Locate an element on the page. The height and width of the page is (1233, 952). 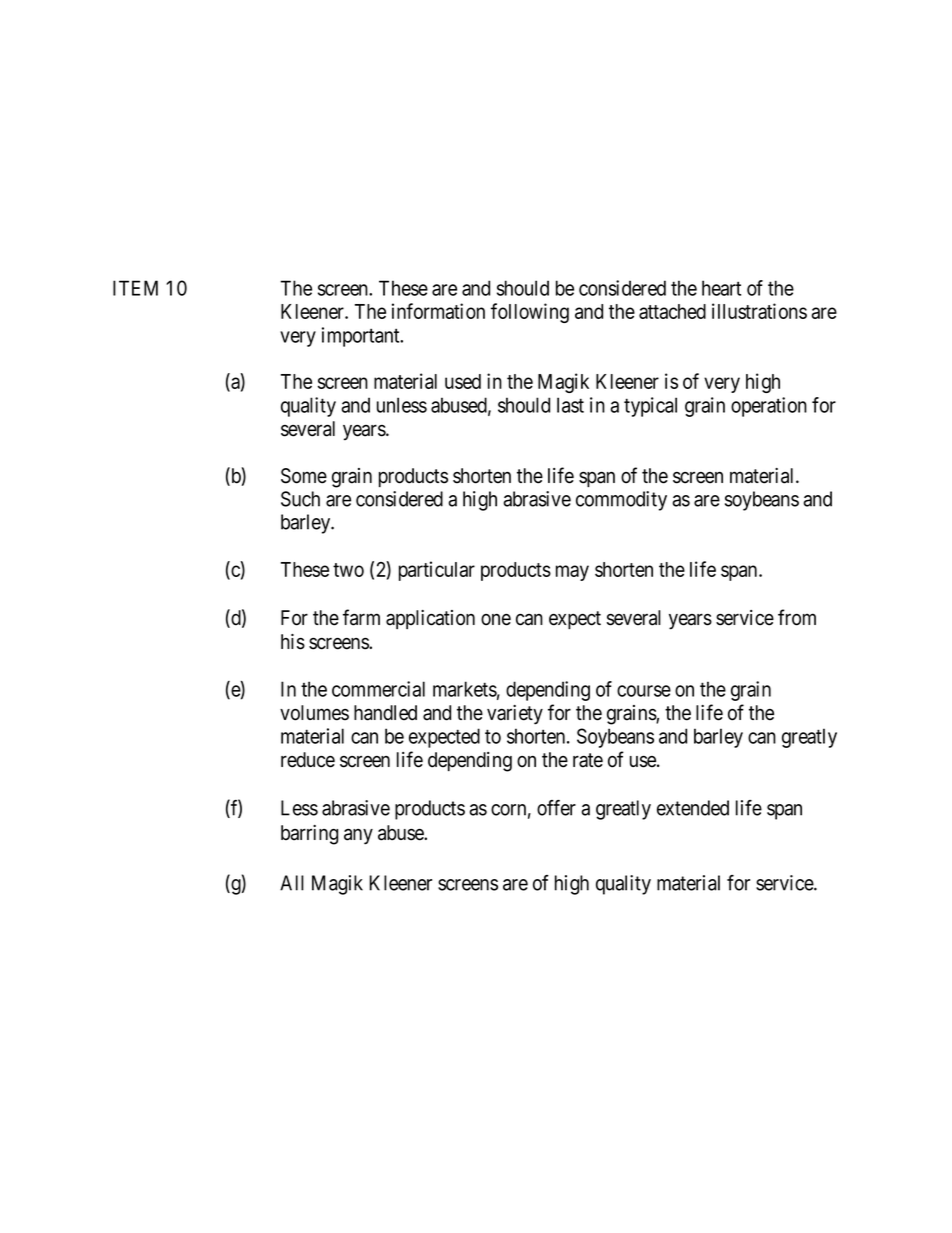
variety is located at coordinates (515, 715).
